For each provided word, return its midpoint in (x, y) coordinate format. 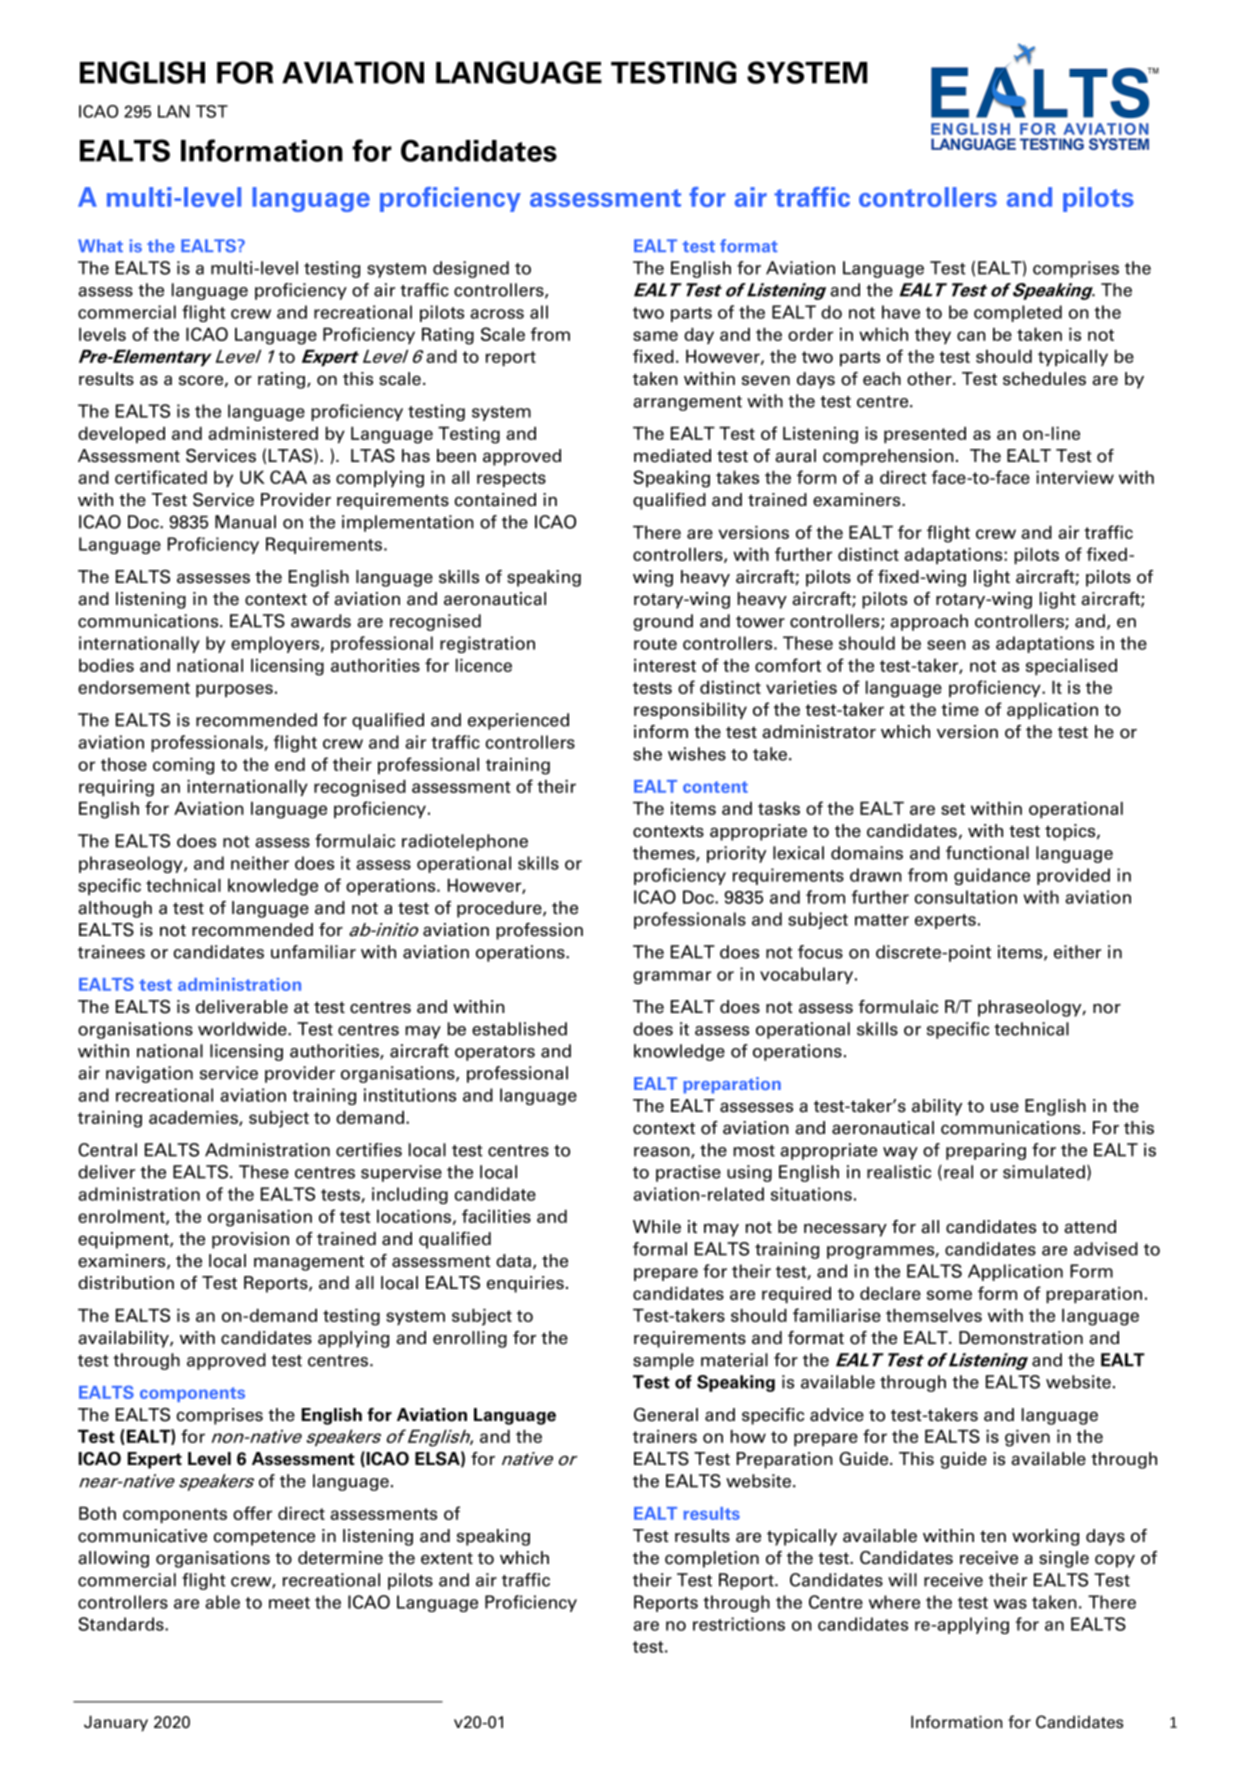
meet (289, 1603)
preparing (986, 1151)
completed (1018, 313)
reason (663, 1153)
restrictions (739, 1624)
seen (946, 645)
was (1010, 1604)
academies (194, 1118)
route (655, 644)
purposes (234, 691)
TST (212, 111)
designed (471, 269)
